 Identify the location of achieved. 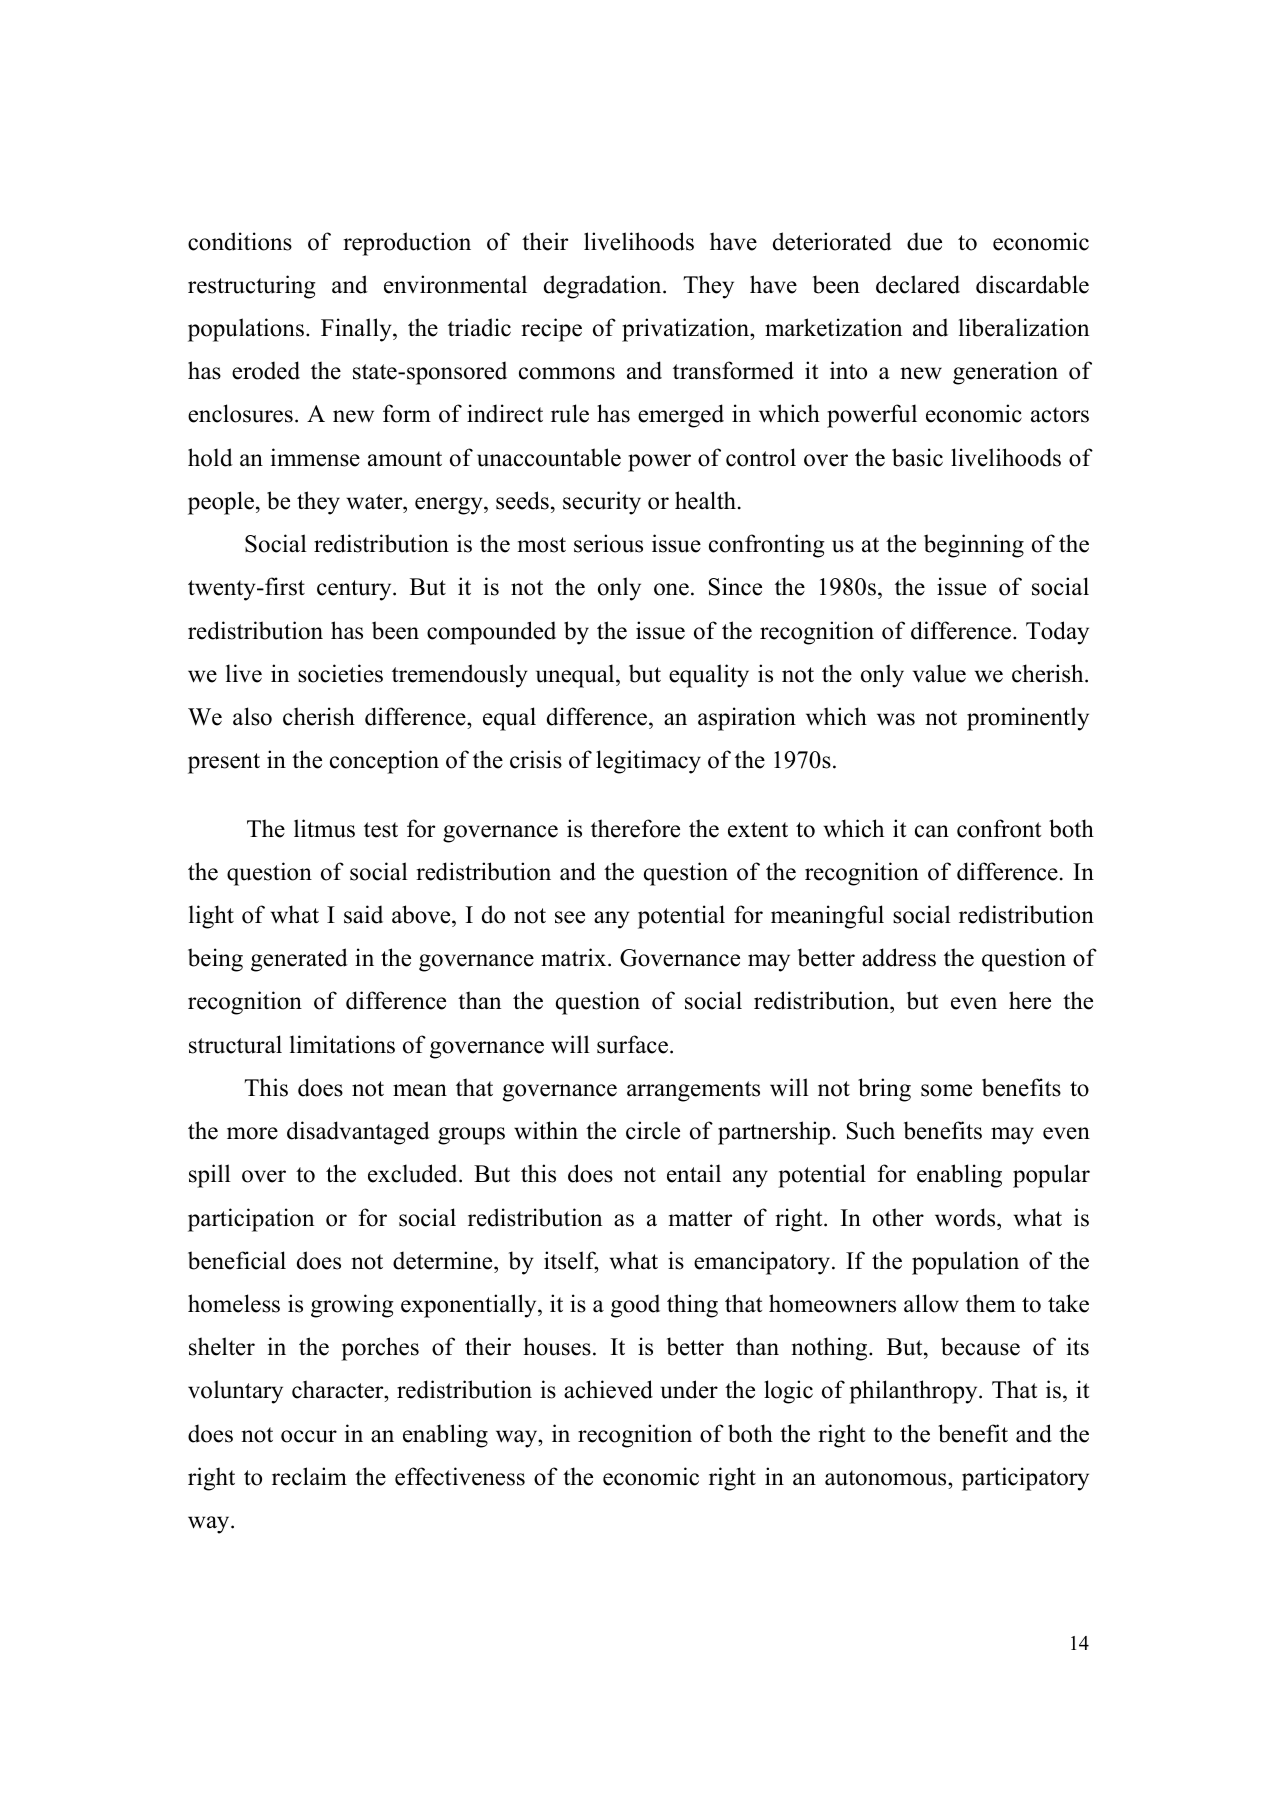
(608, 1389).
